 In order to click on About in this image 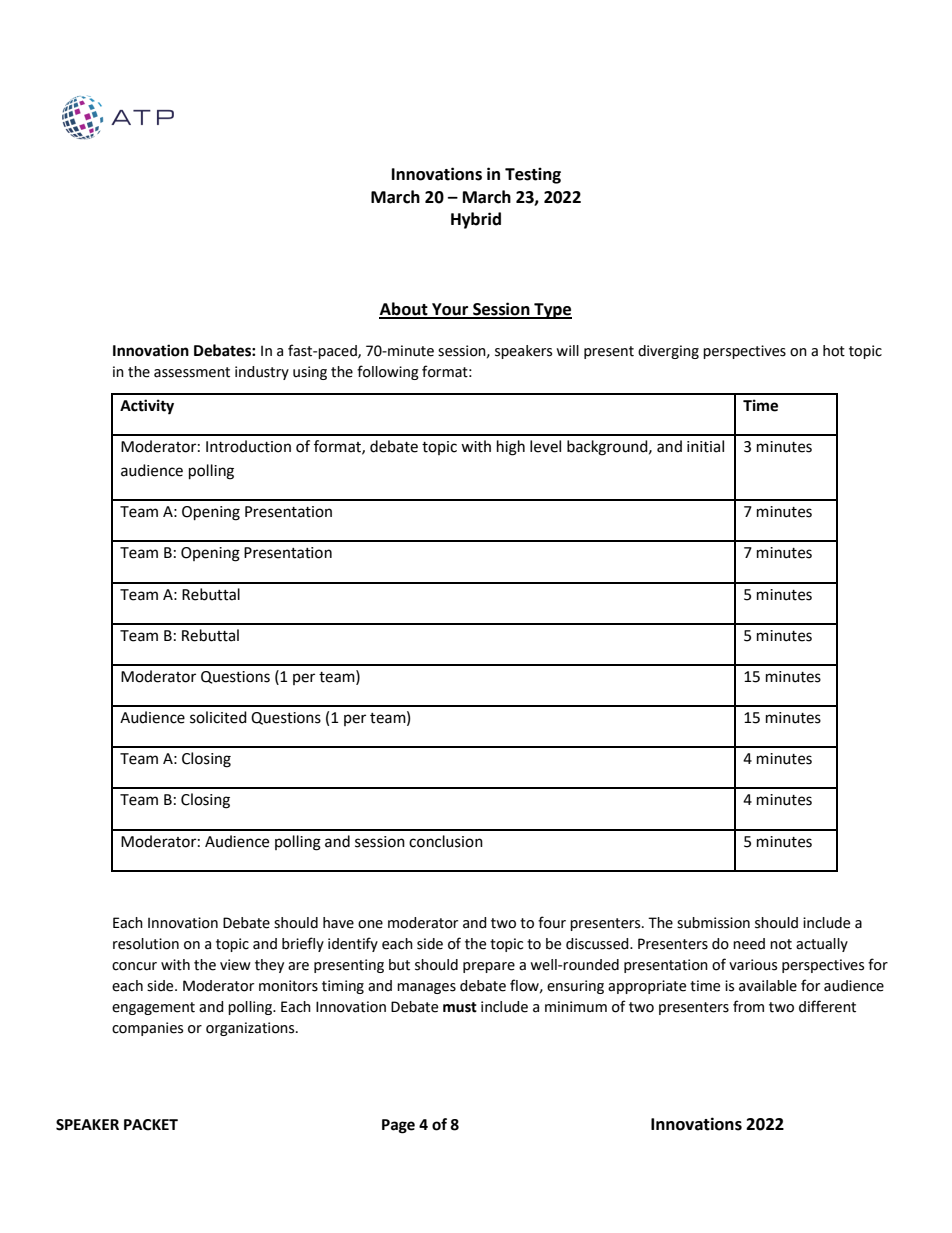, I will do `click(404, 310)`.
